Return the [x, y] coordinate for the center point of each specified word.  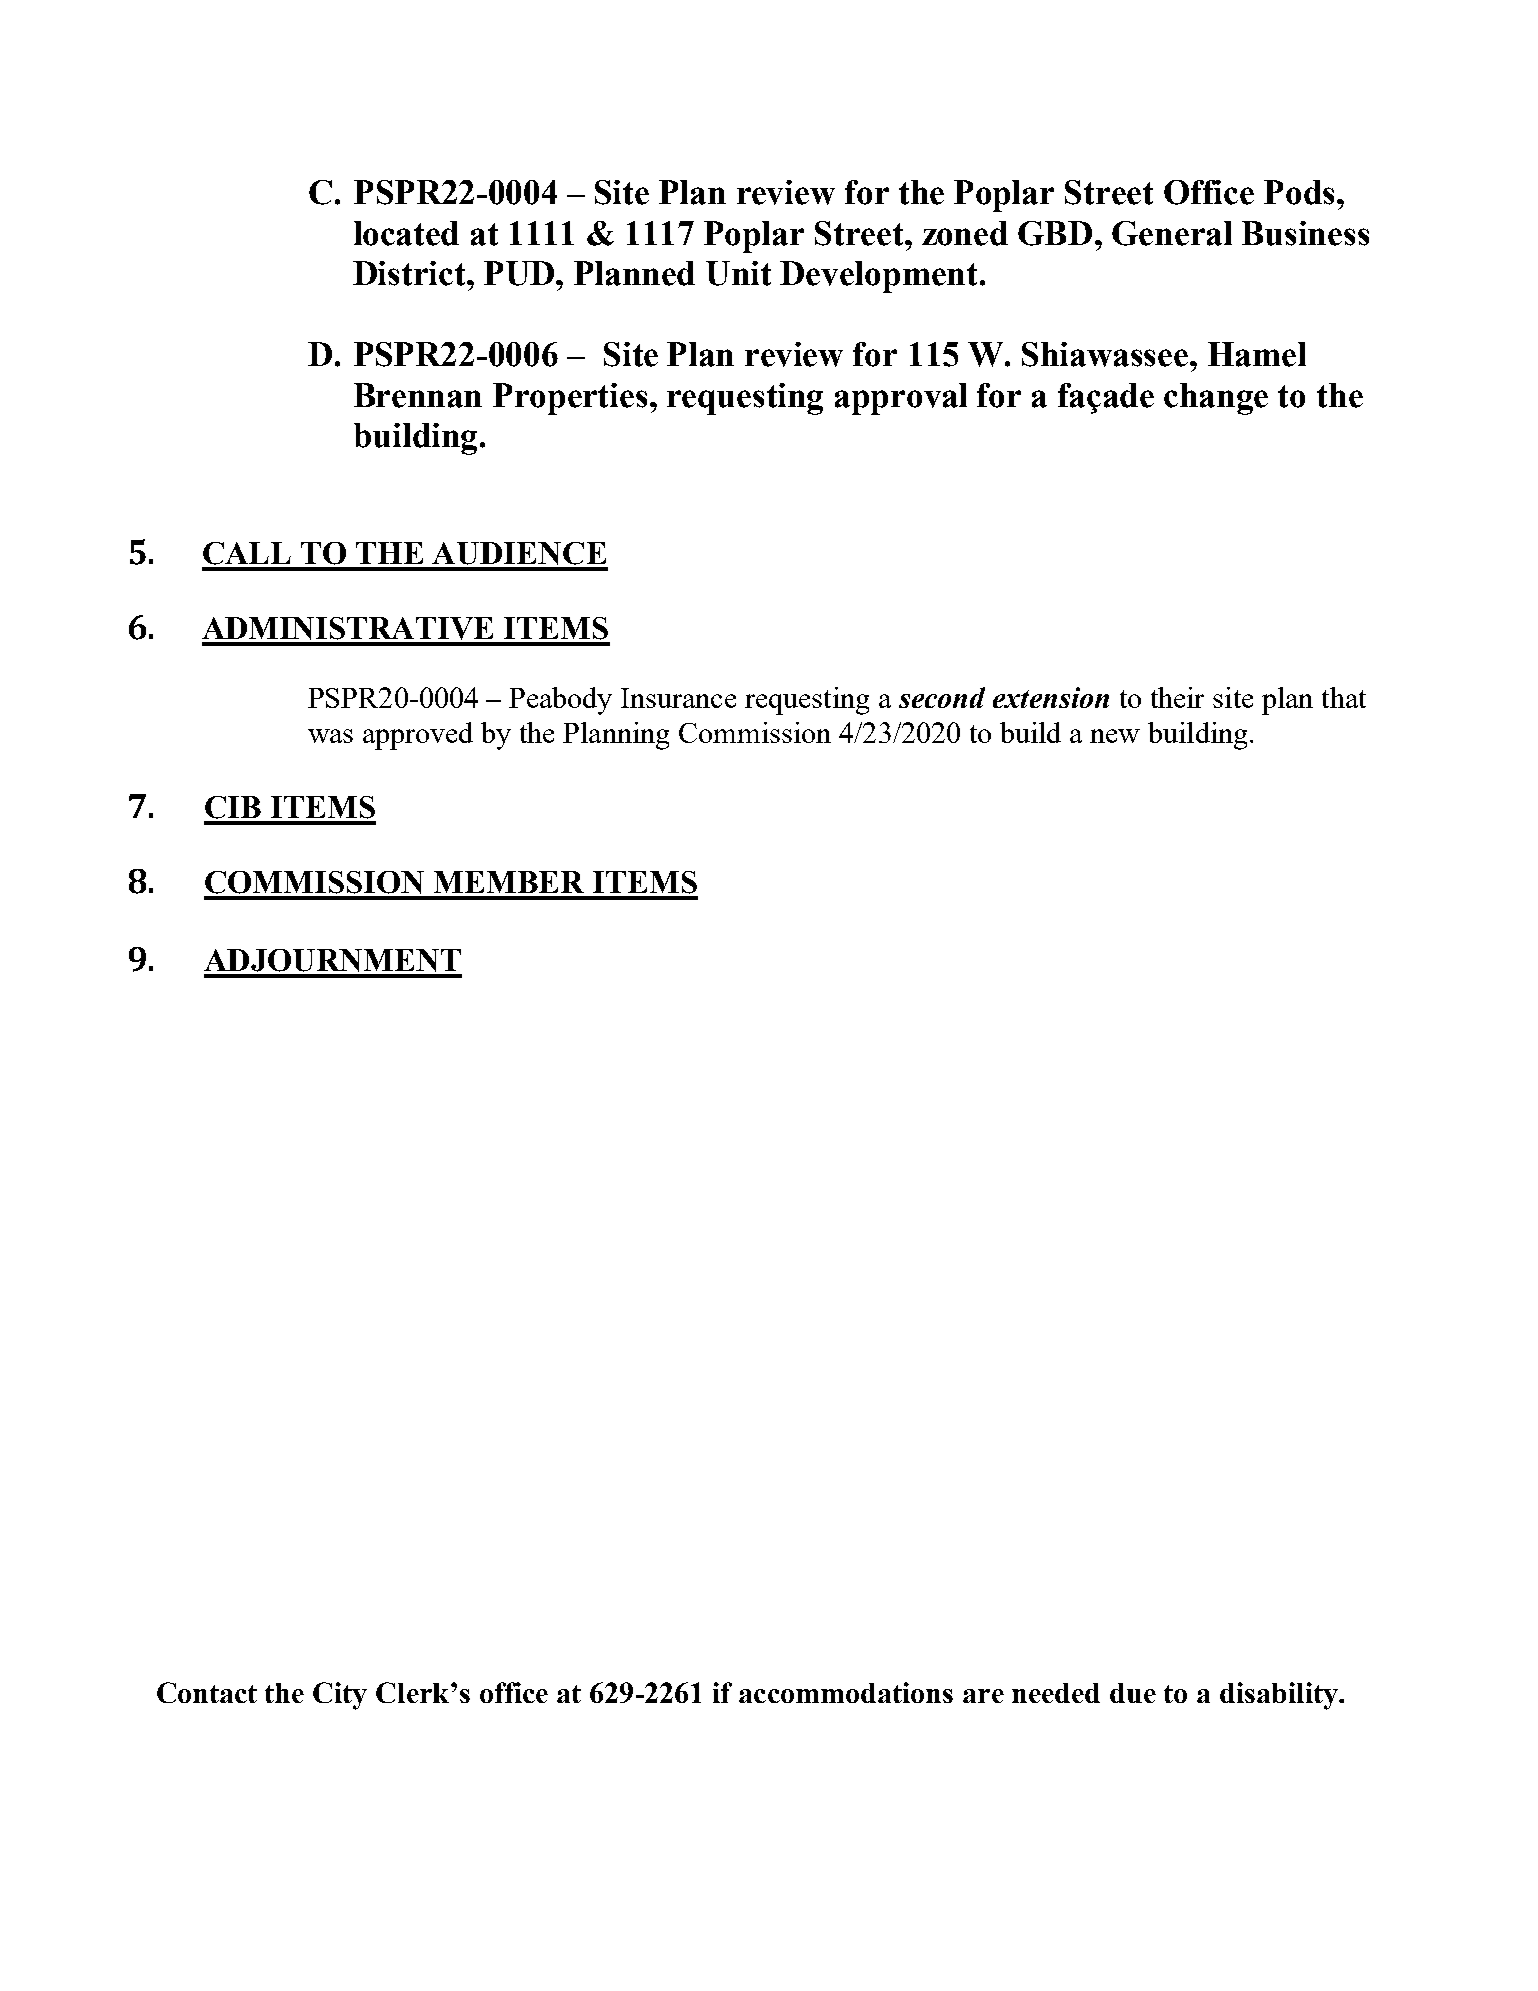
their [1177, 697]
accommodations [846, 1692]
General [1172, 233]
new [1115, 736]
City [340, 1696]
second [942, 697]
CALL [247, 553]
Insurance [678, 698]
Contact [207, 1692]
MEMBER [509, 882]
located [406, 233]
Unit [738, 273]
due [1133, 1693]
